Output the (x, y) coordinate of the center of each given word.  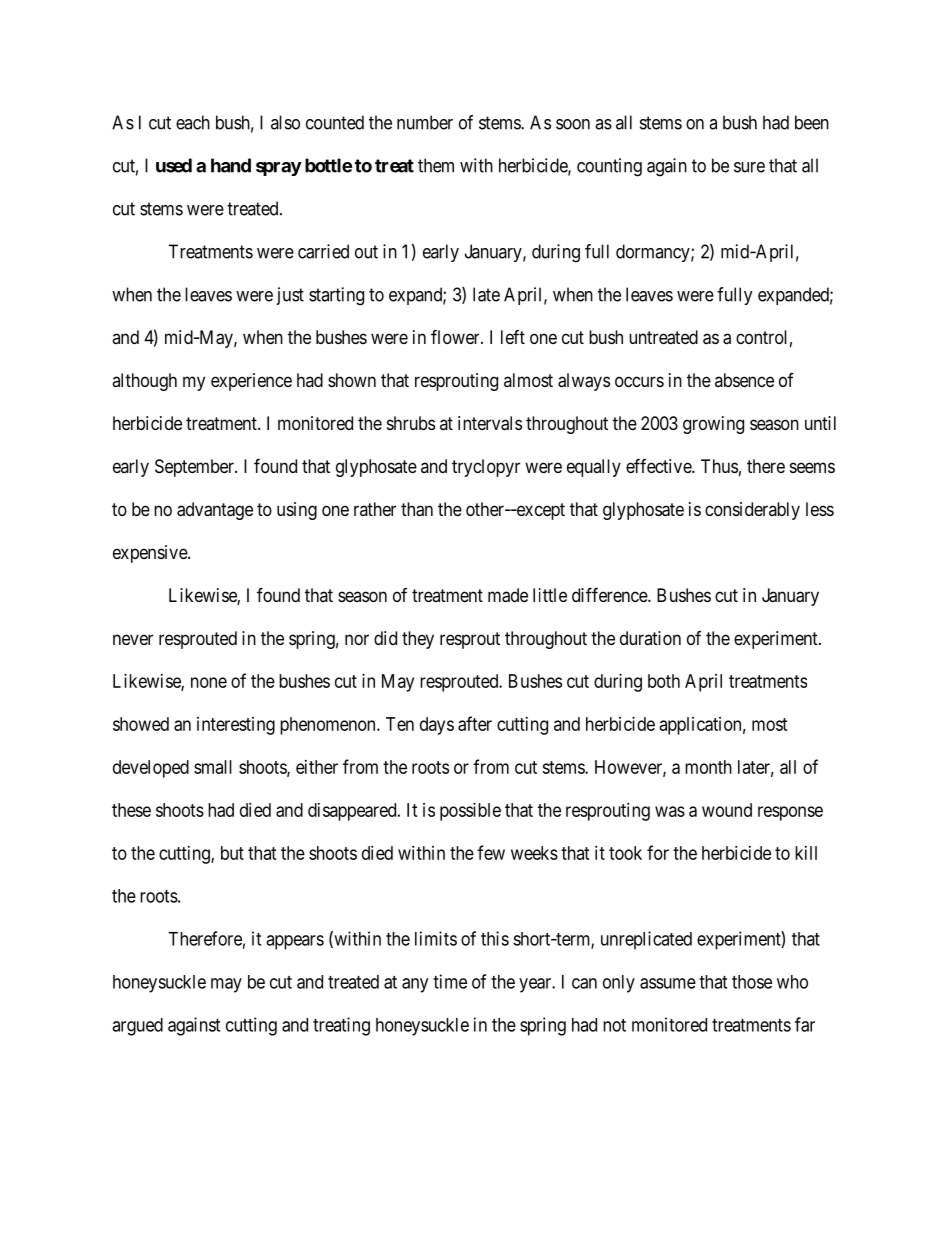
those (752, 982)
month (708, 767)
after (475, 723)
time (450, 981)
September (195, 468)
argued (137, 1027)
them (436, 165)
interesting (236, 726)
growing (713, 425)
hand (231, 165)
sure (749, 167)
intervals (490, 423)
